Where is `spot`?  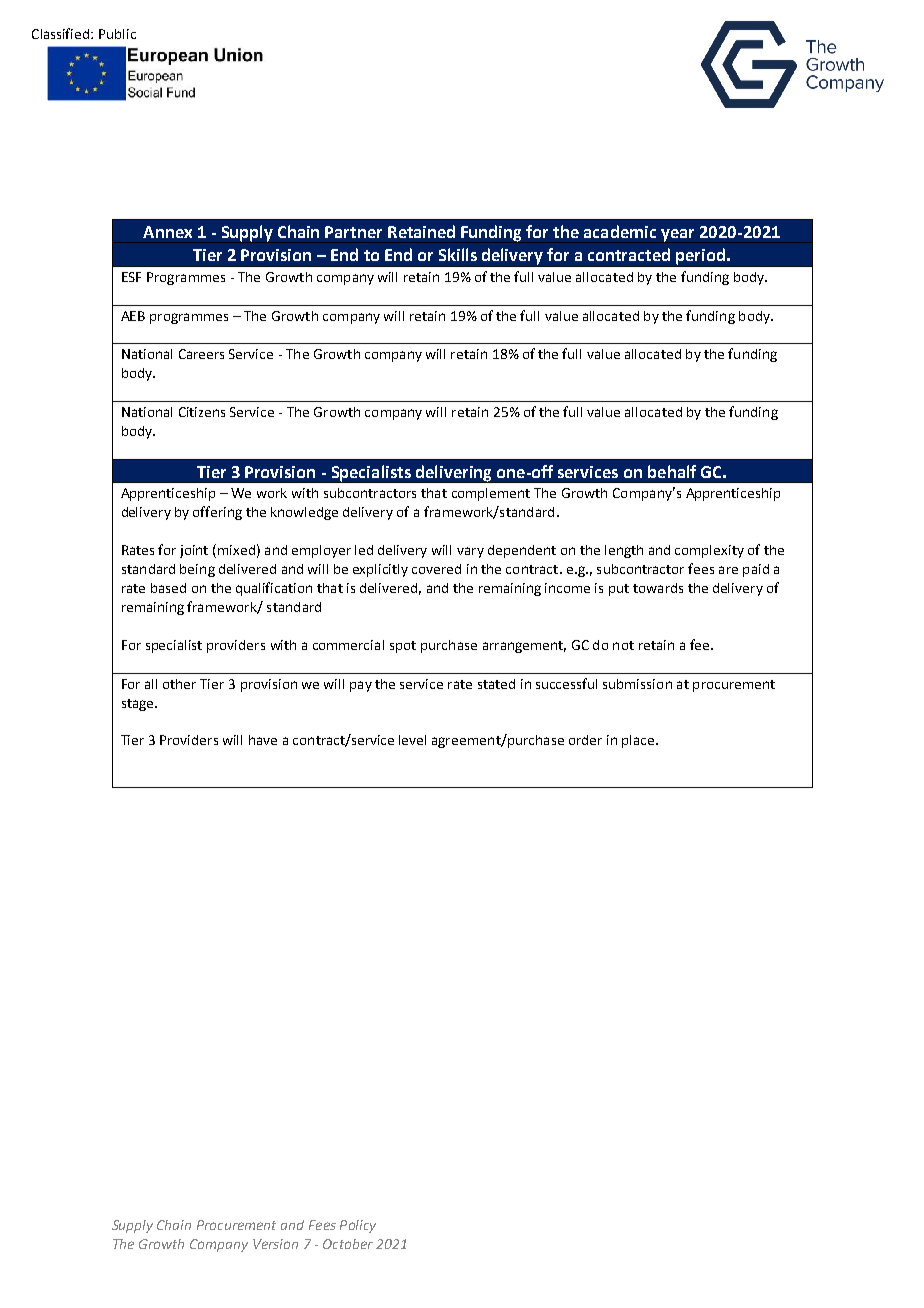
spot is located at coordinates (403, 647).
